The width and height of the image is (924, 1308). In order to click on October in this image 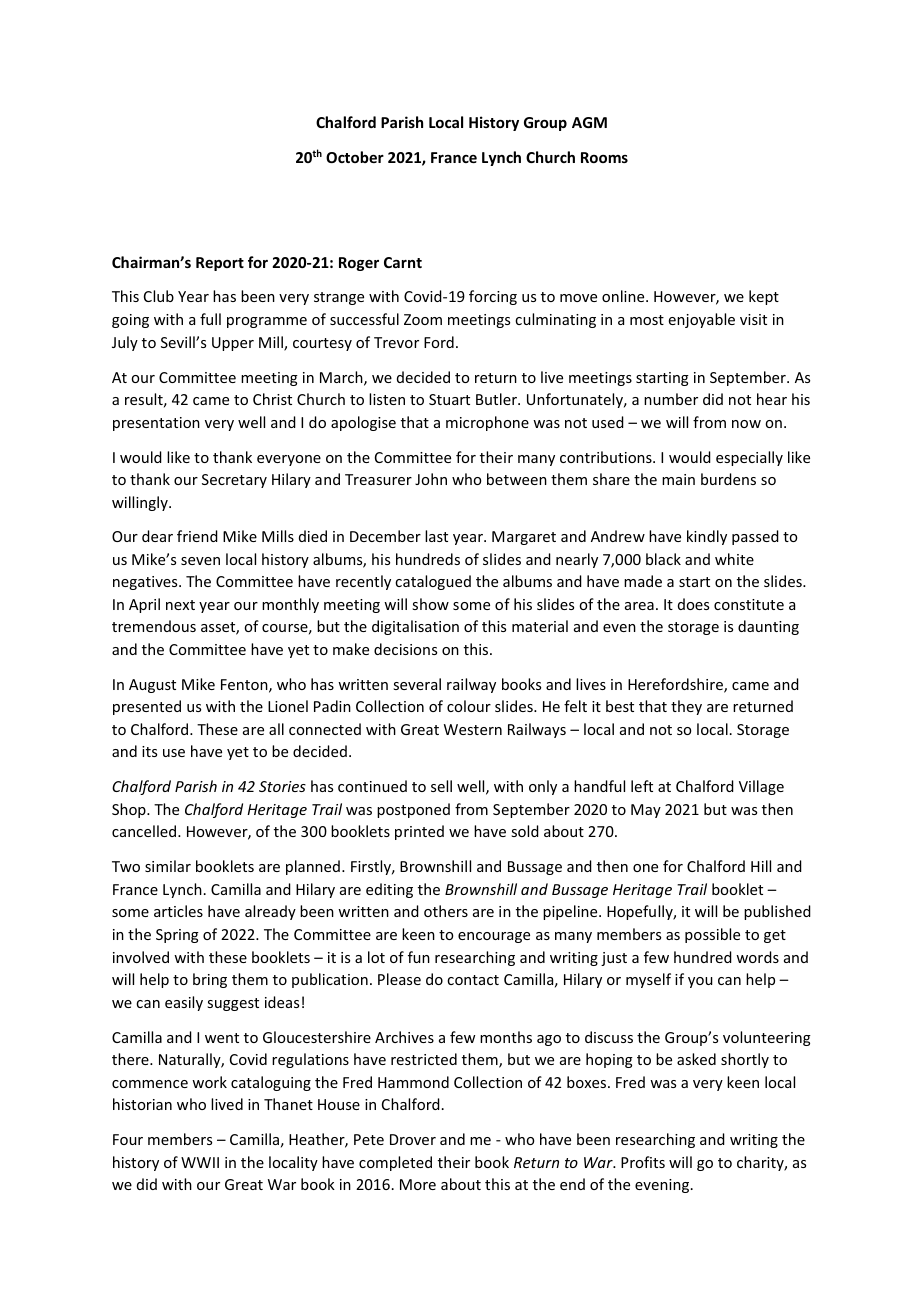, I will do `click(355, 157)`.
